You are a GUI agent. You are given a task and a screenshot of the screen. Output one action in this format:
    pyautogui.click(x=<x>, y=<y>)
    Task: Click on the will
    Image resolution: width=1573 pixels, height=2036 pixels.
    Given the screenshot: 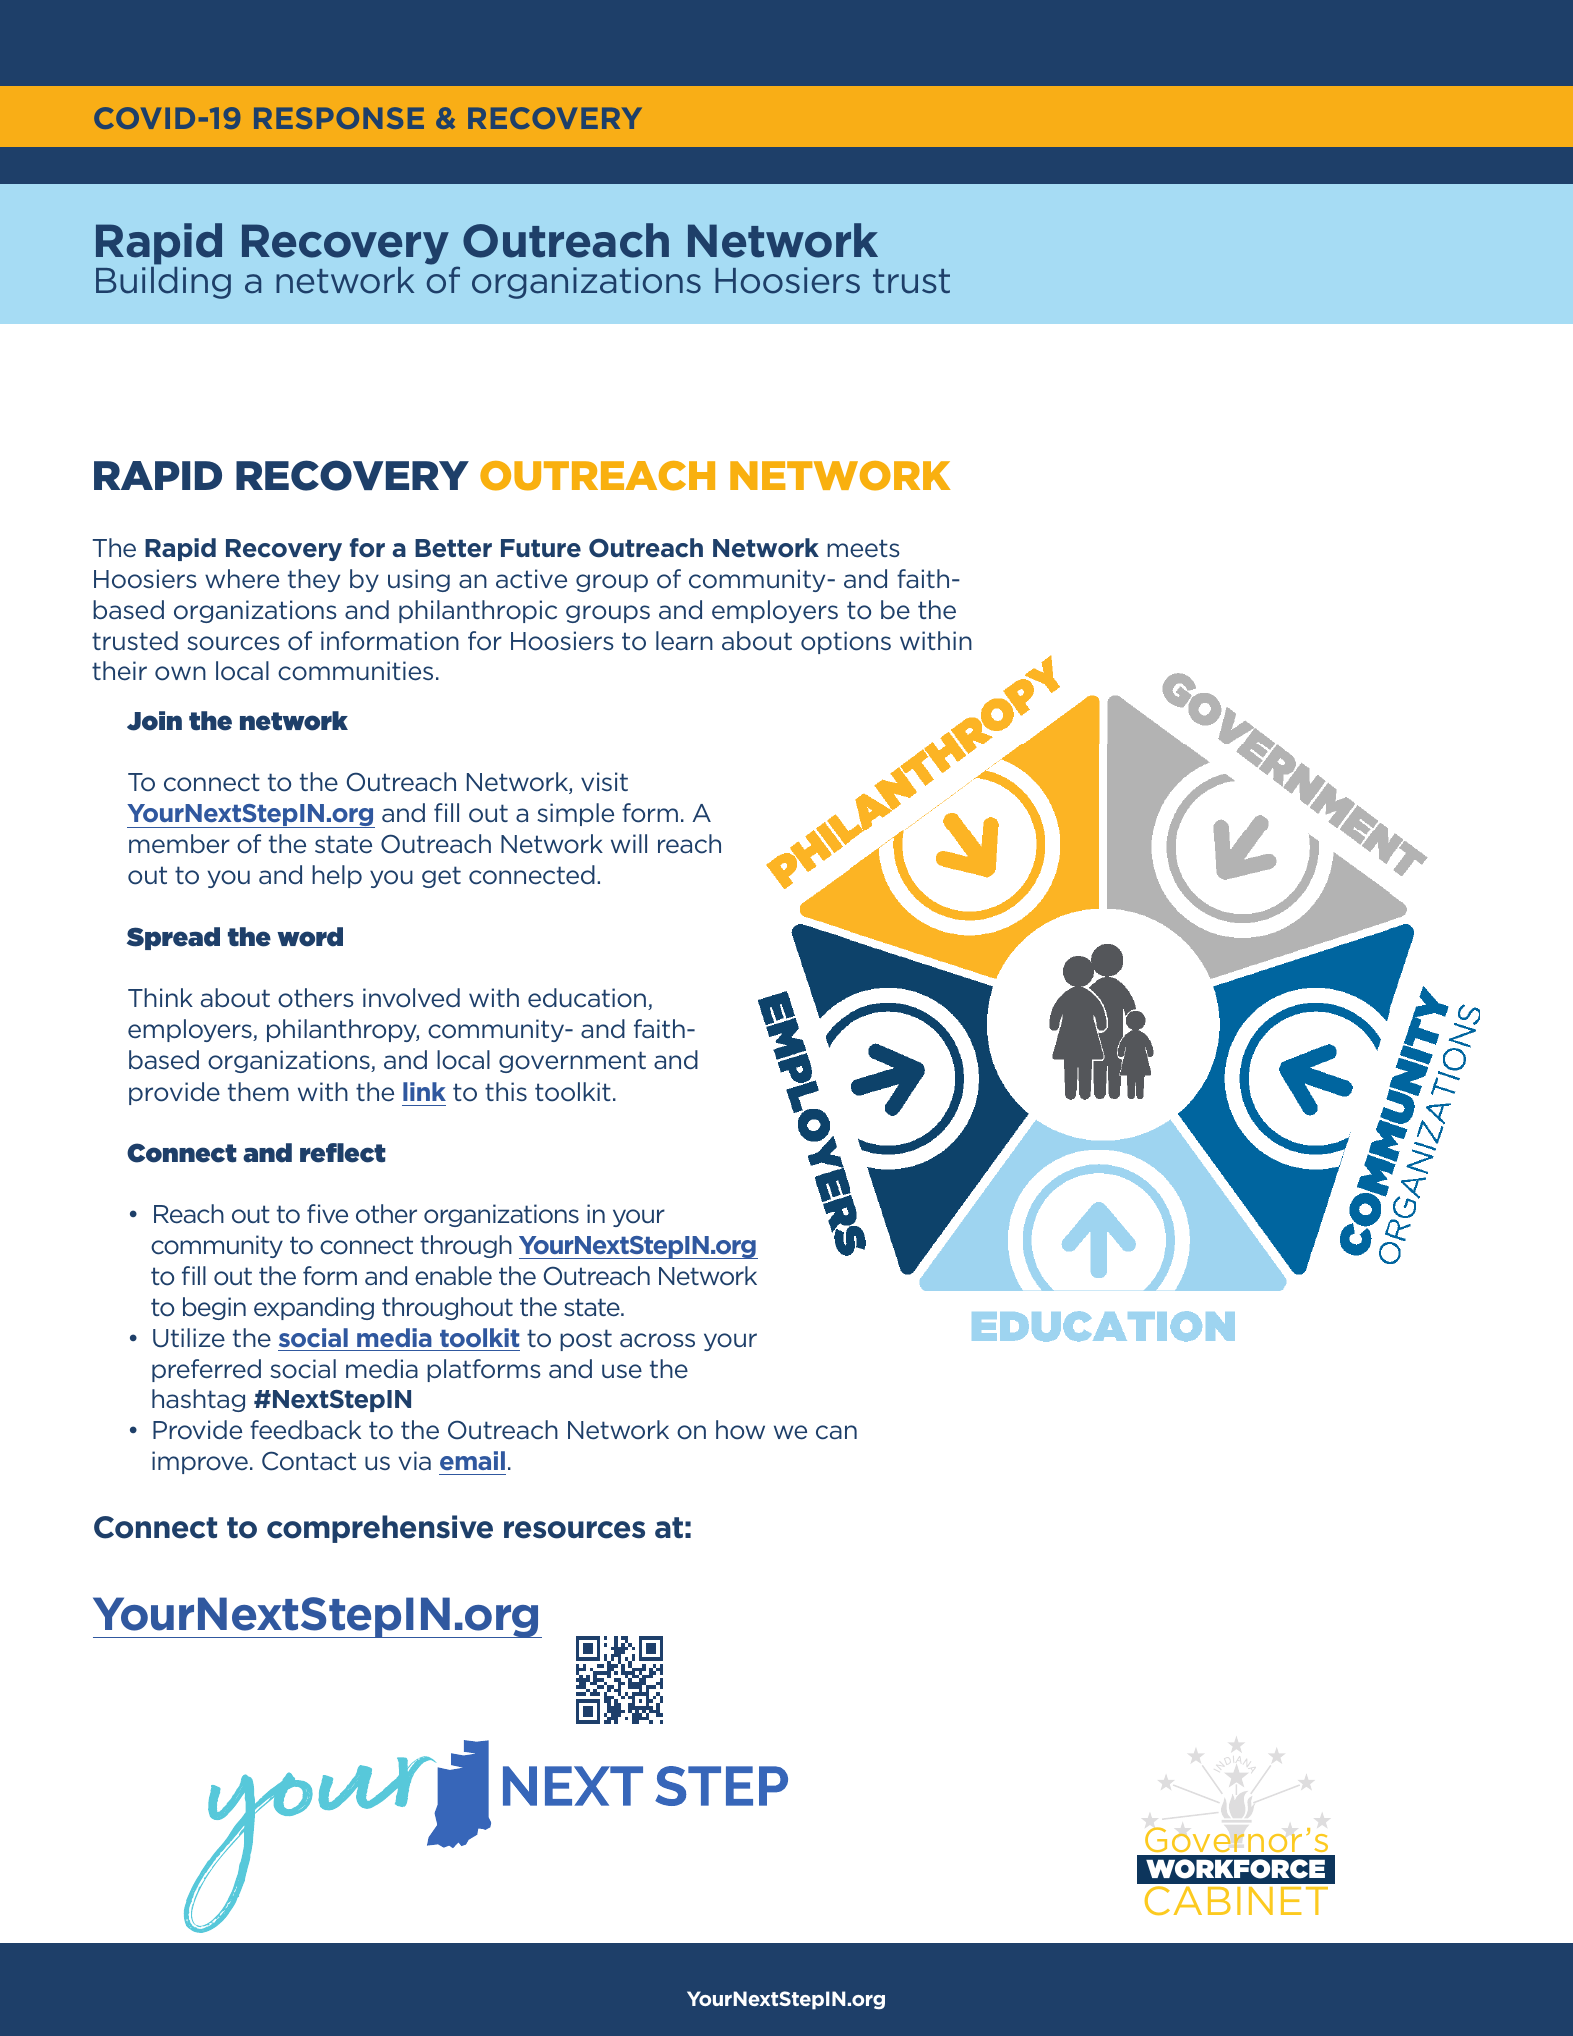 What is the action you would take?
    pyautogui.click(x=629, y=843)
